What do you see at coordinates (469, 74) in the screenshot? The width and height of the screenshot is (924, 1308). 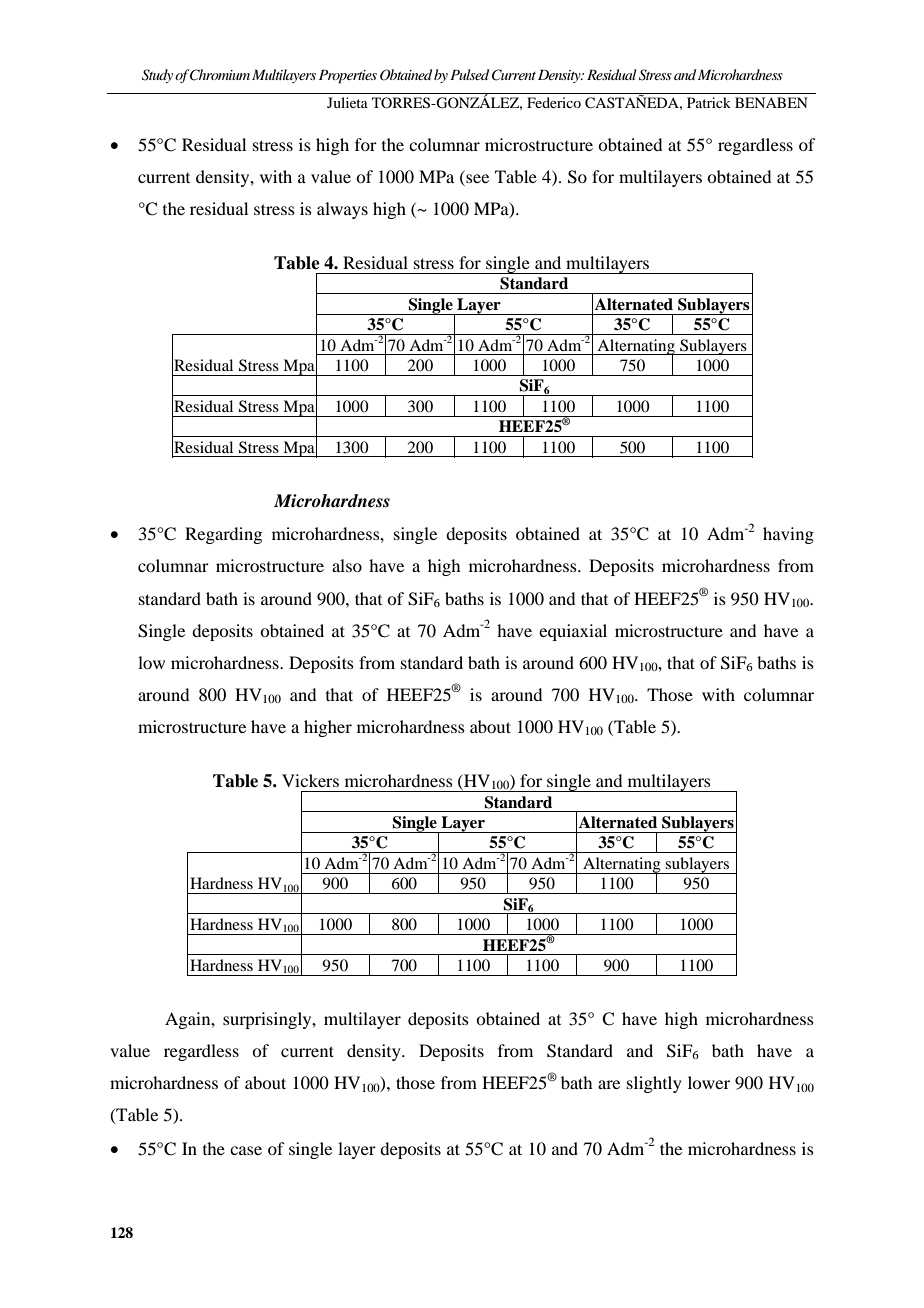 I see `Pulsed` at bounding box center [469, 74].
